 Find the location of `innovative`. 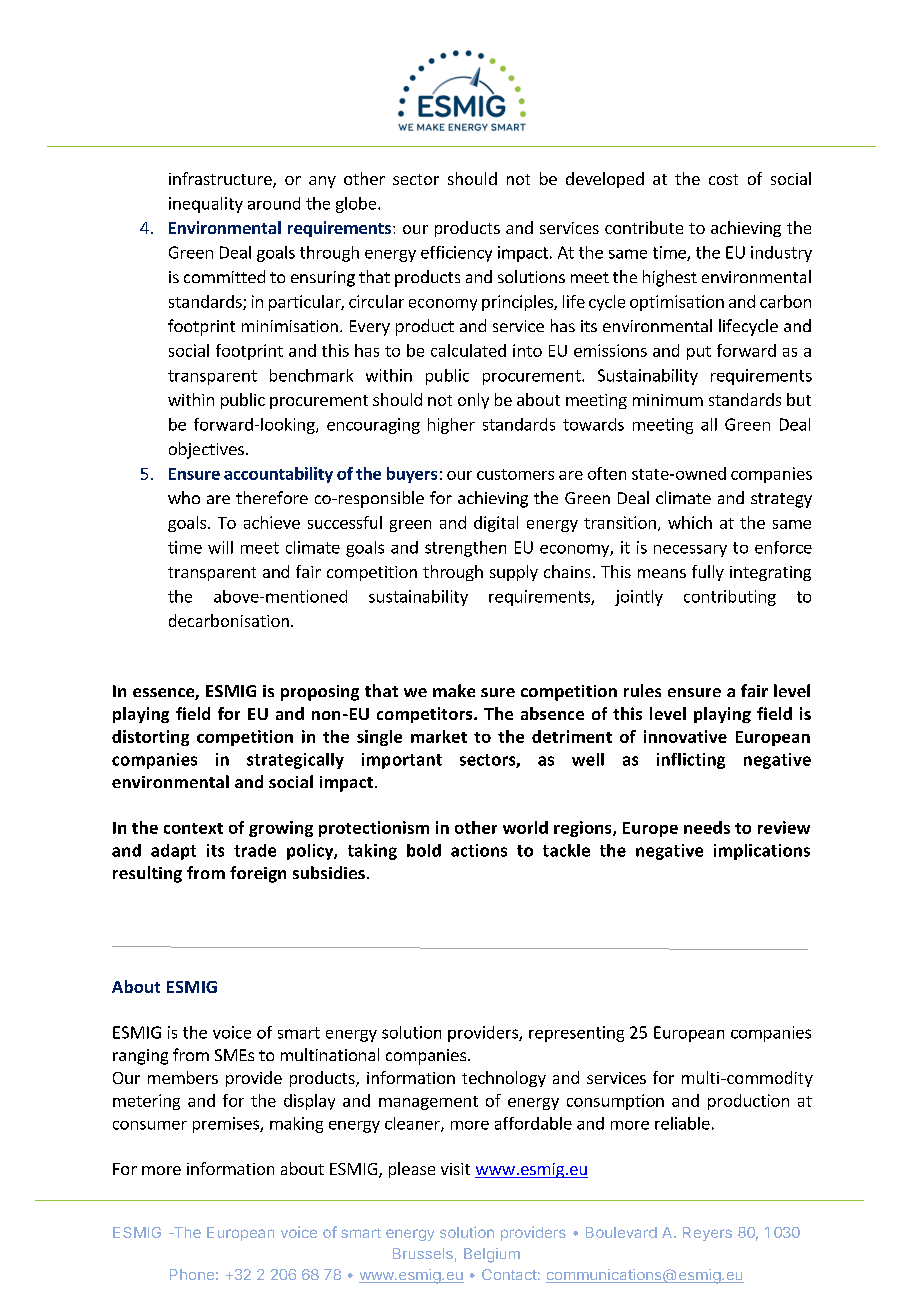

innovative is located at coordinates (685, 736).
